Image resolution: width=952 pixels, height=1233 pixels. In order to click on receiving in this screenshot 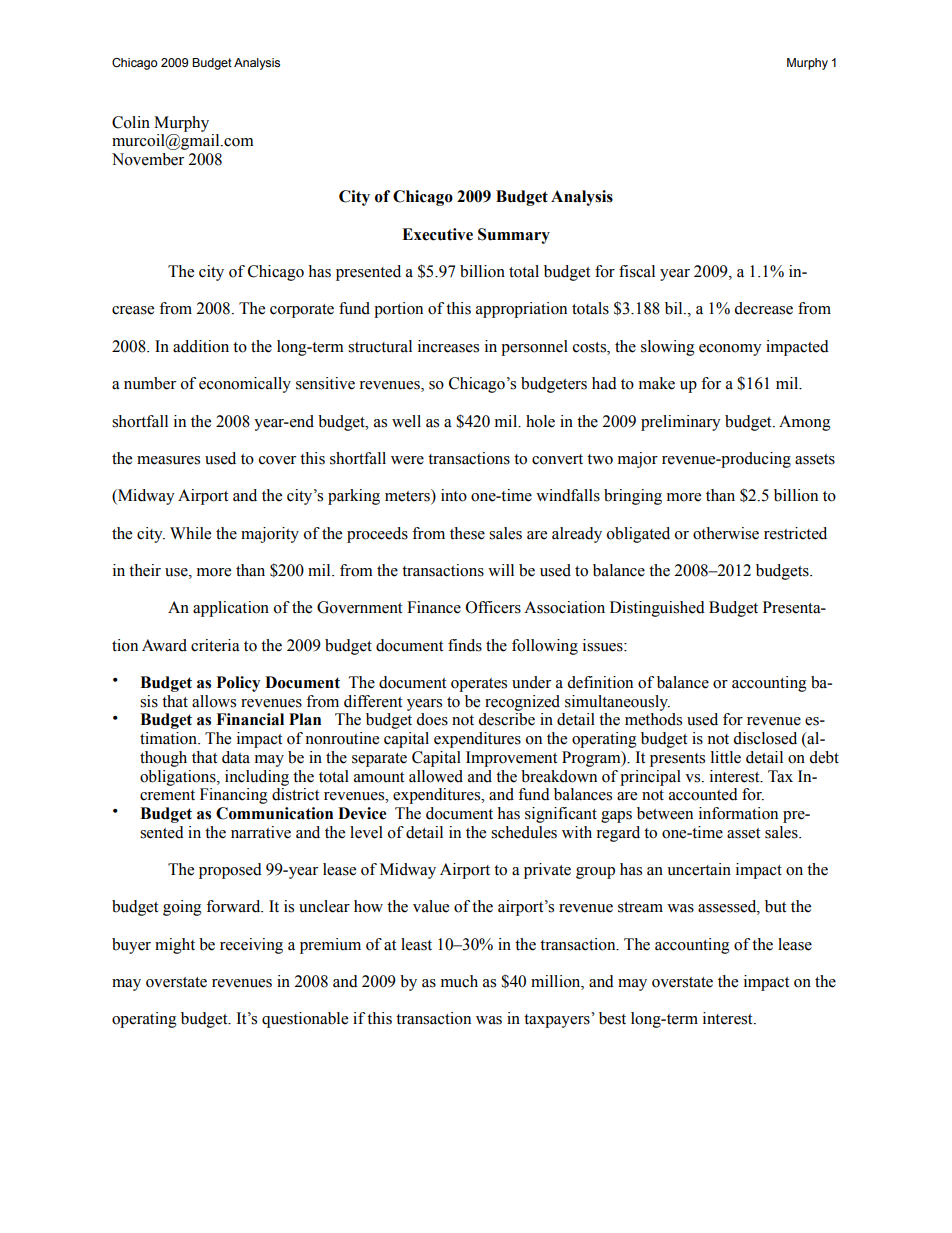, I will do `click(251, 946)`.
